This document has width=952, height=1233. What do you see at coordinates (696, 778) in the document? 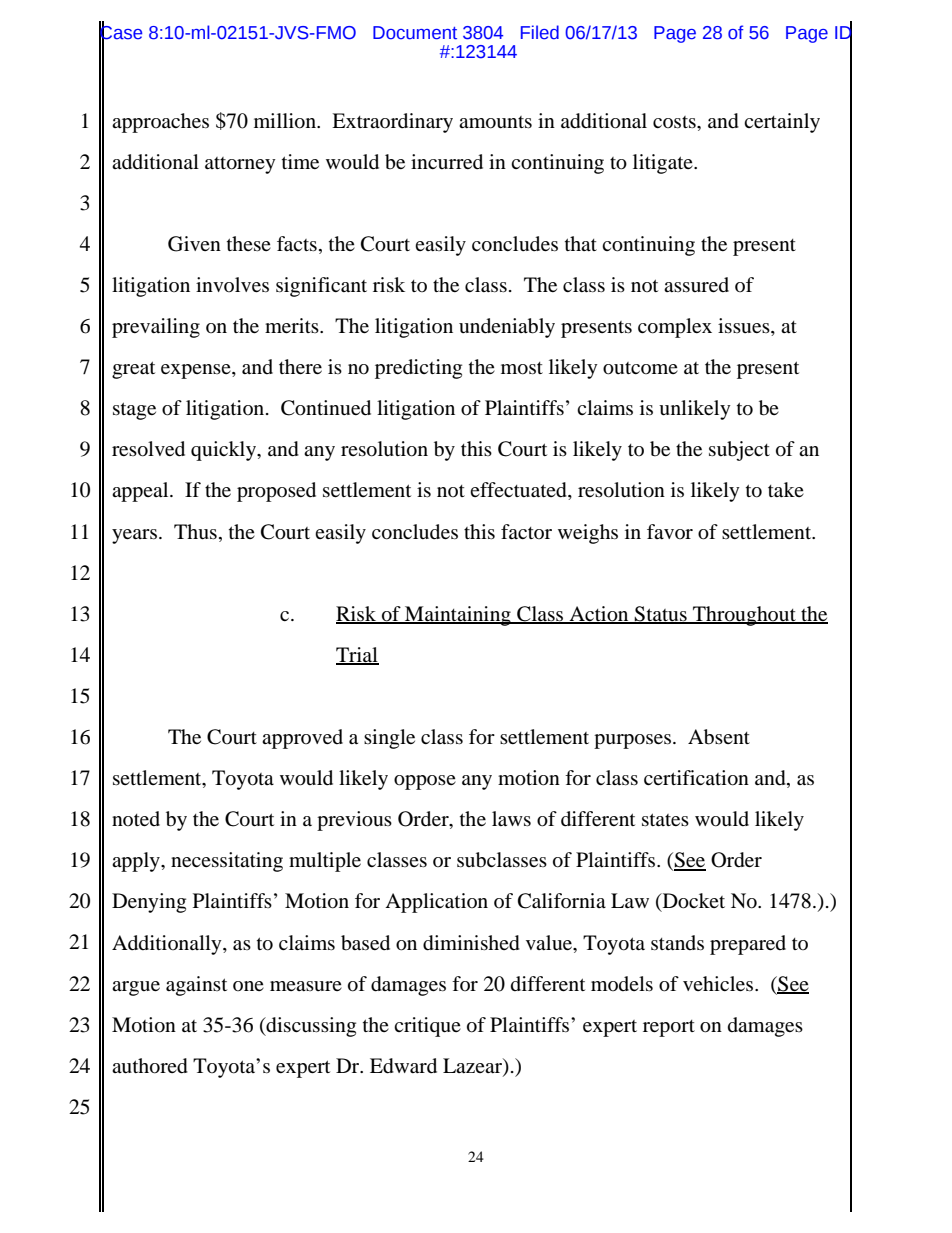
I see `certification` at bounding box center [696, 778].
